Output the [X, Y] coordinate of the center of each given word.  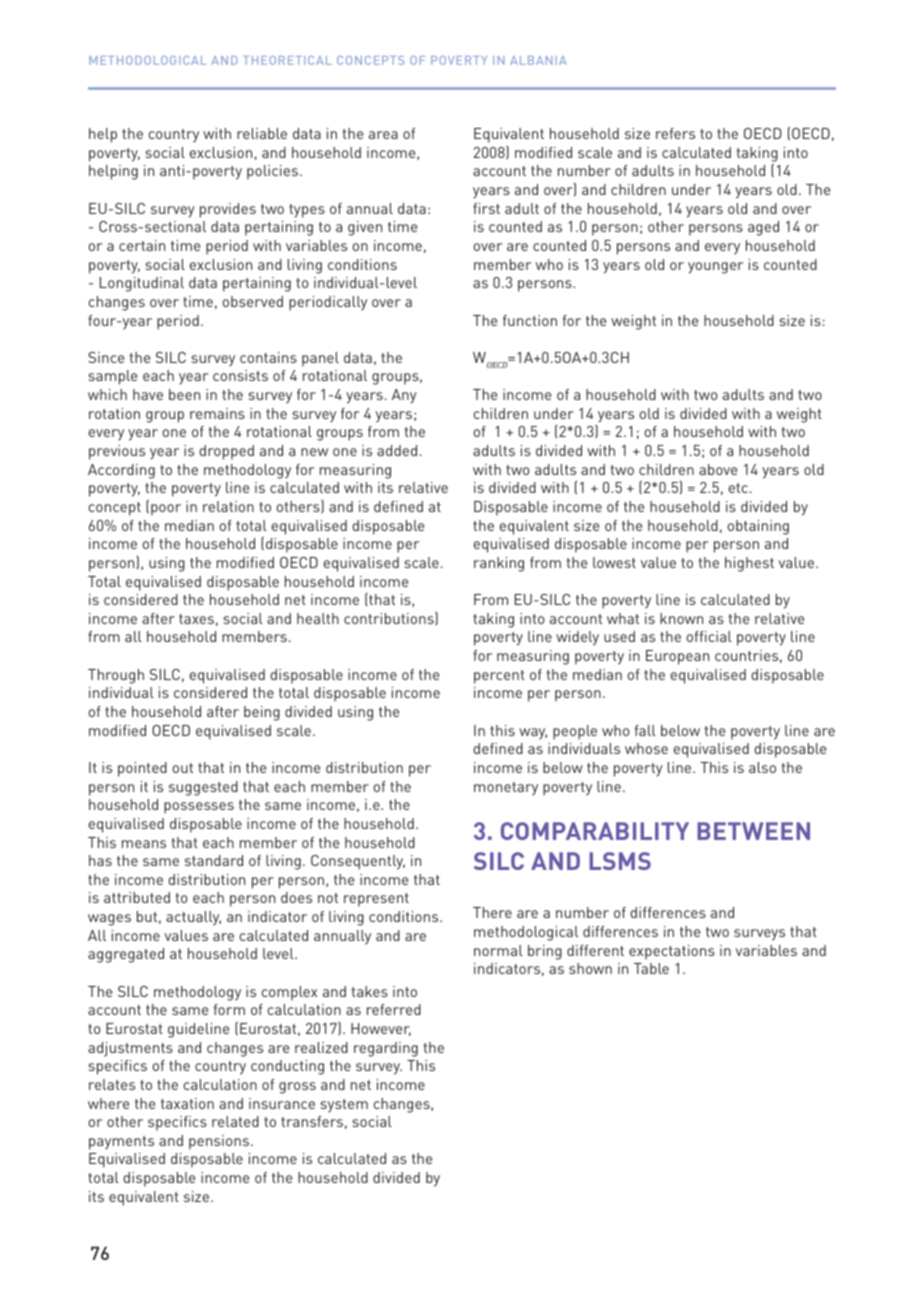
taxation [187, 1103]
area [383, 135]
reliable [262, 133]
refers [675, 133]
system [344, 1105]
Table [651, 968]
